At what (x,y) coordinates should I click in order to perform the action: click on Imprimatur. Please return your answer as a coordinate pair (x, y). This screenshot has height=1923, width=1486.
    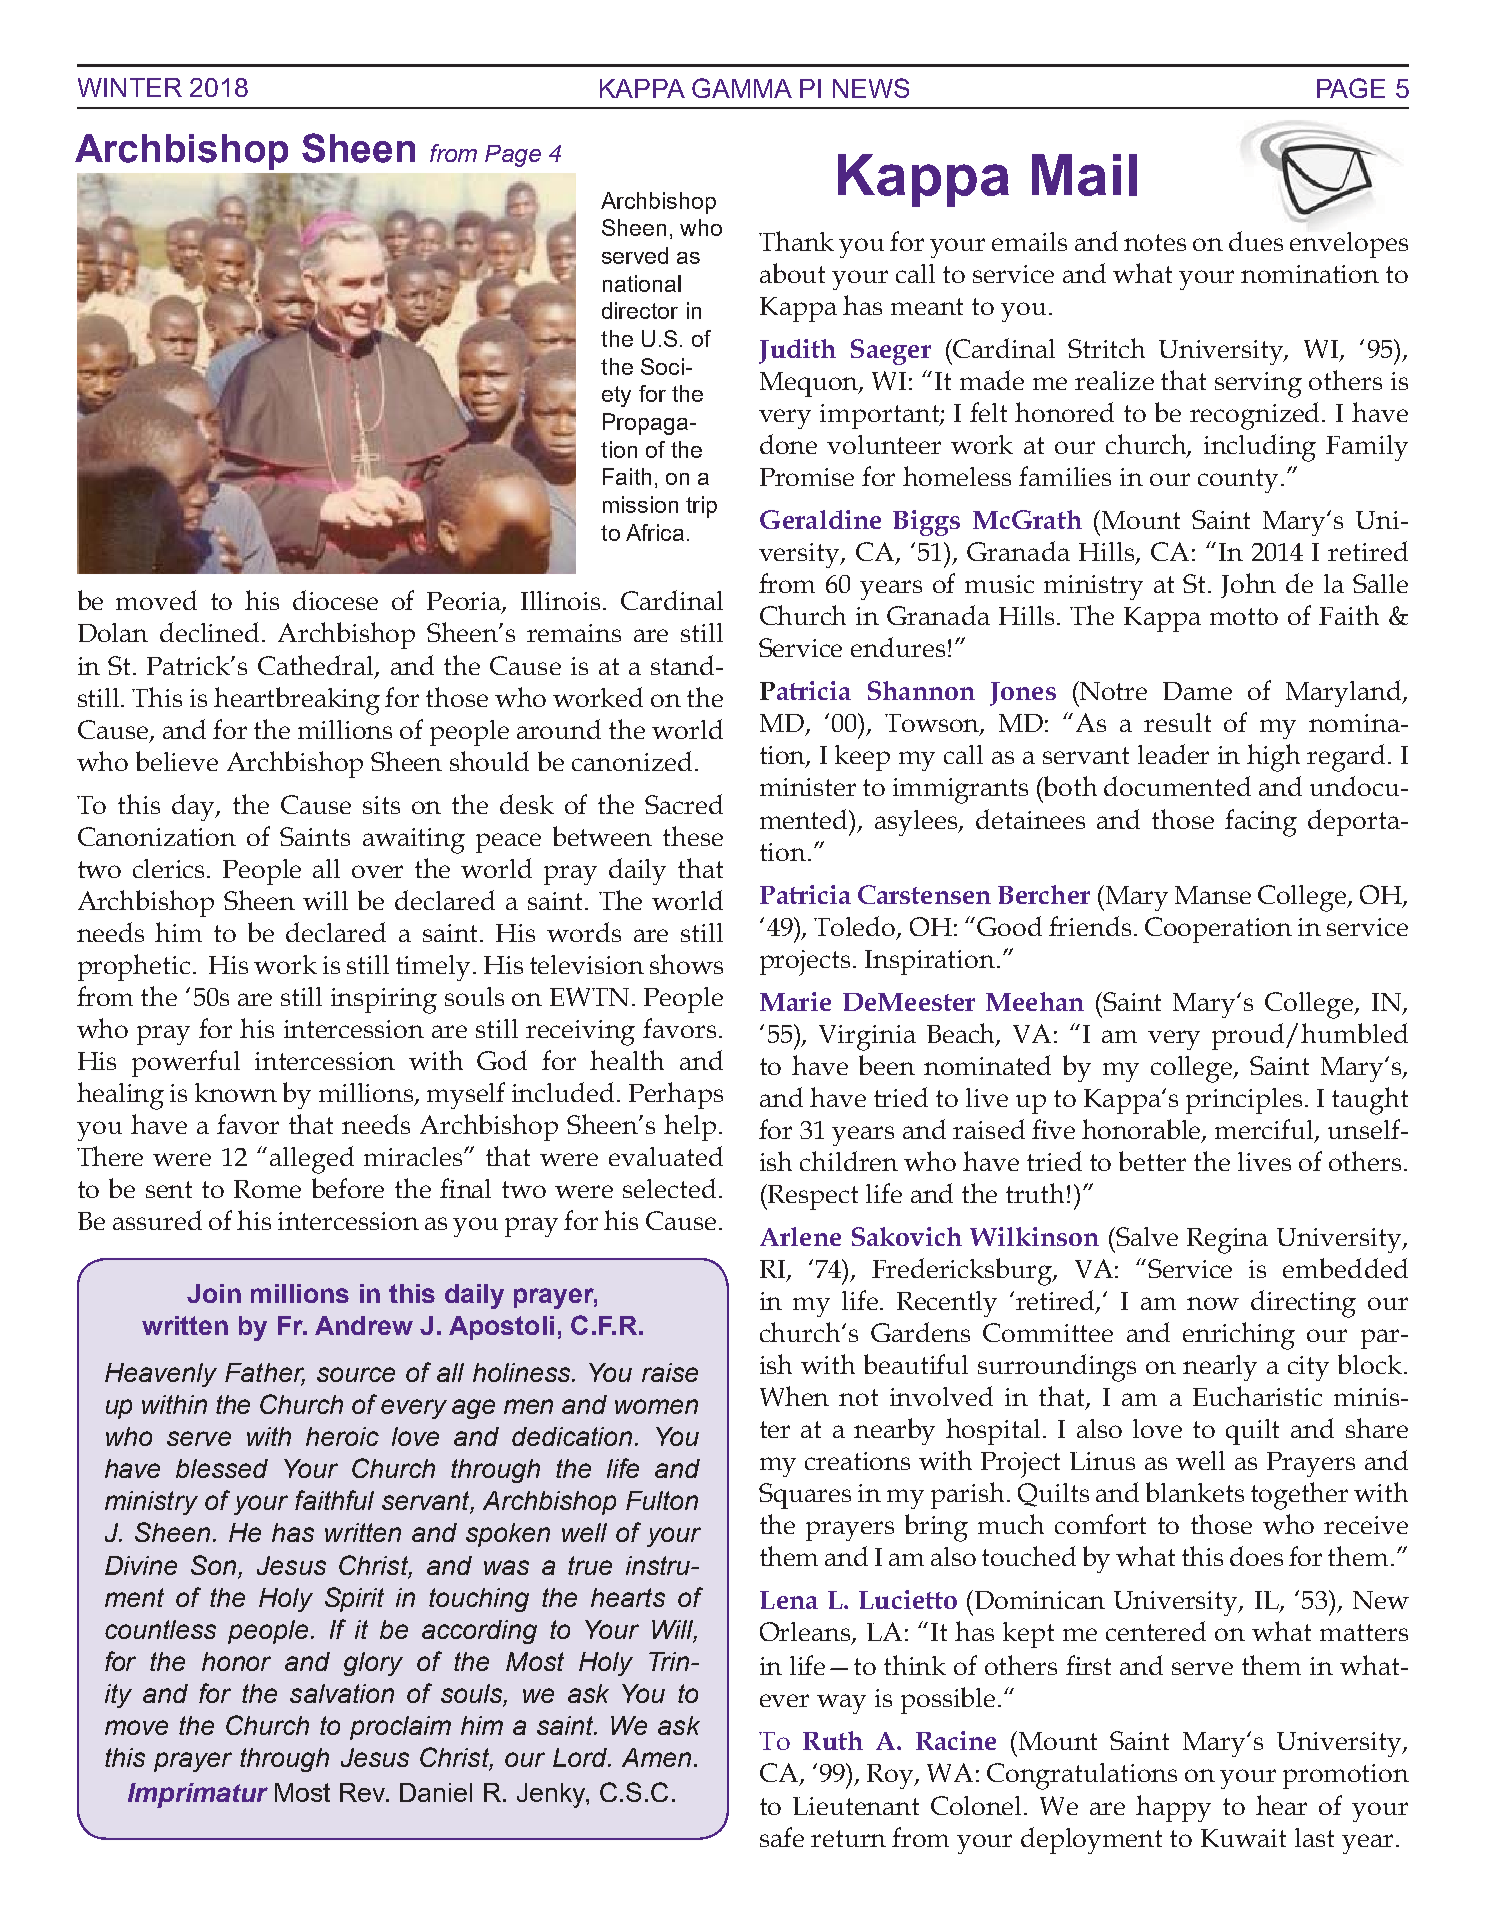
    Looking at the image, I should click on (198, 1795).
